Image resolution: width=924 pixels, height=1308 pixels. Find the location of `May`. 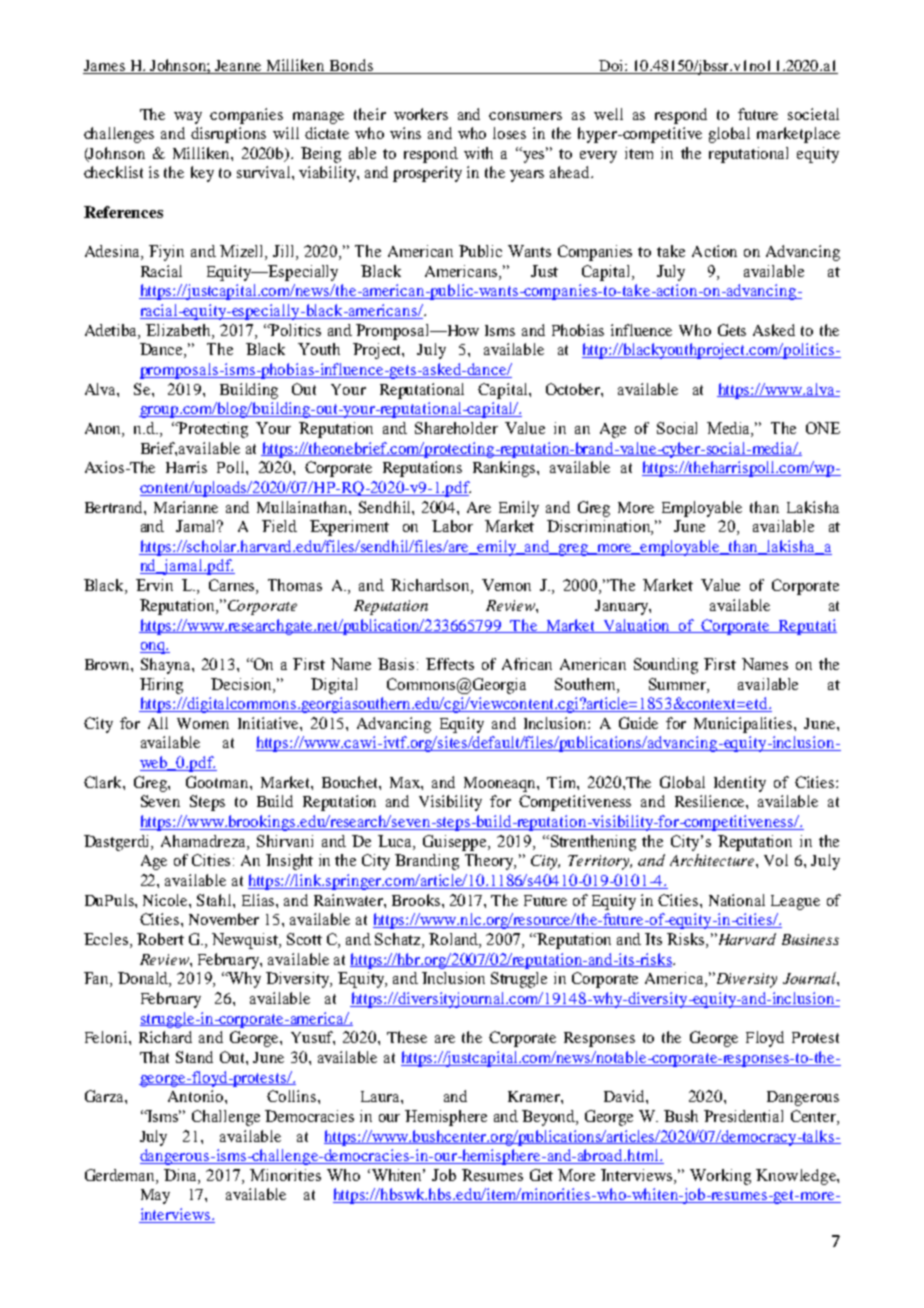

May is located at coordinates (155, 1196).
